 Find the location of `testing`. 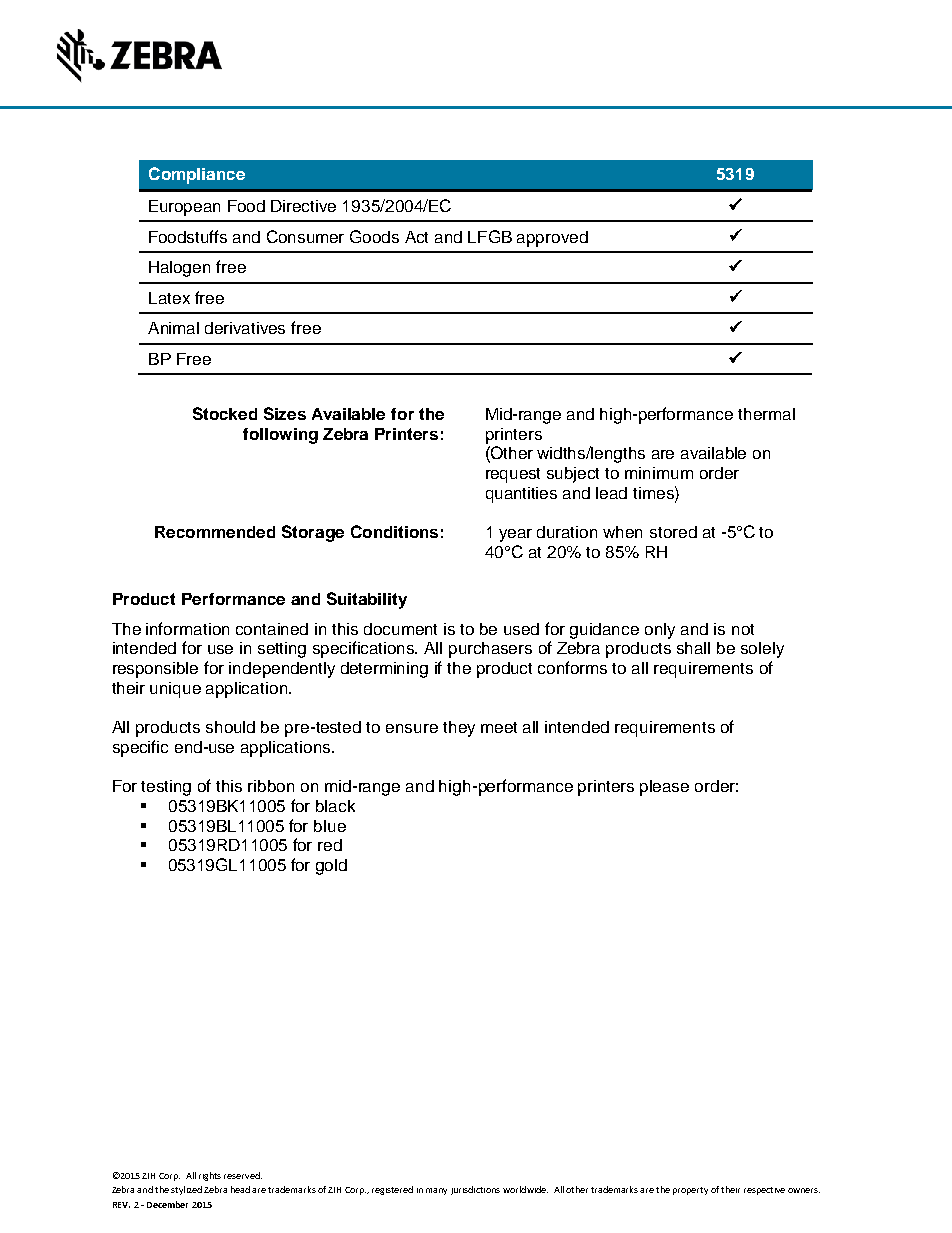

testing is located at coordinates (166, 788).
